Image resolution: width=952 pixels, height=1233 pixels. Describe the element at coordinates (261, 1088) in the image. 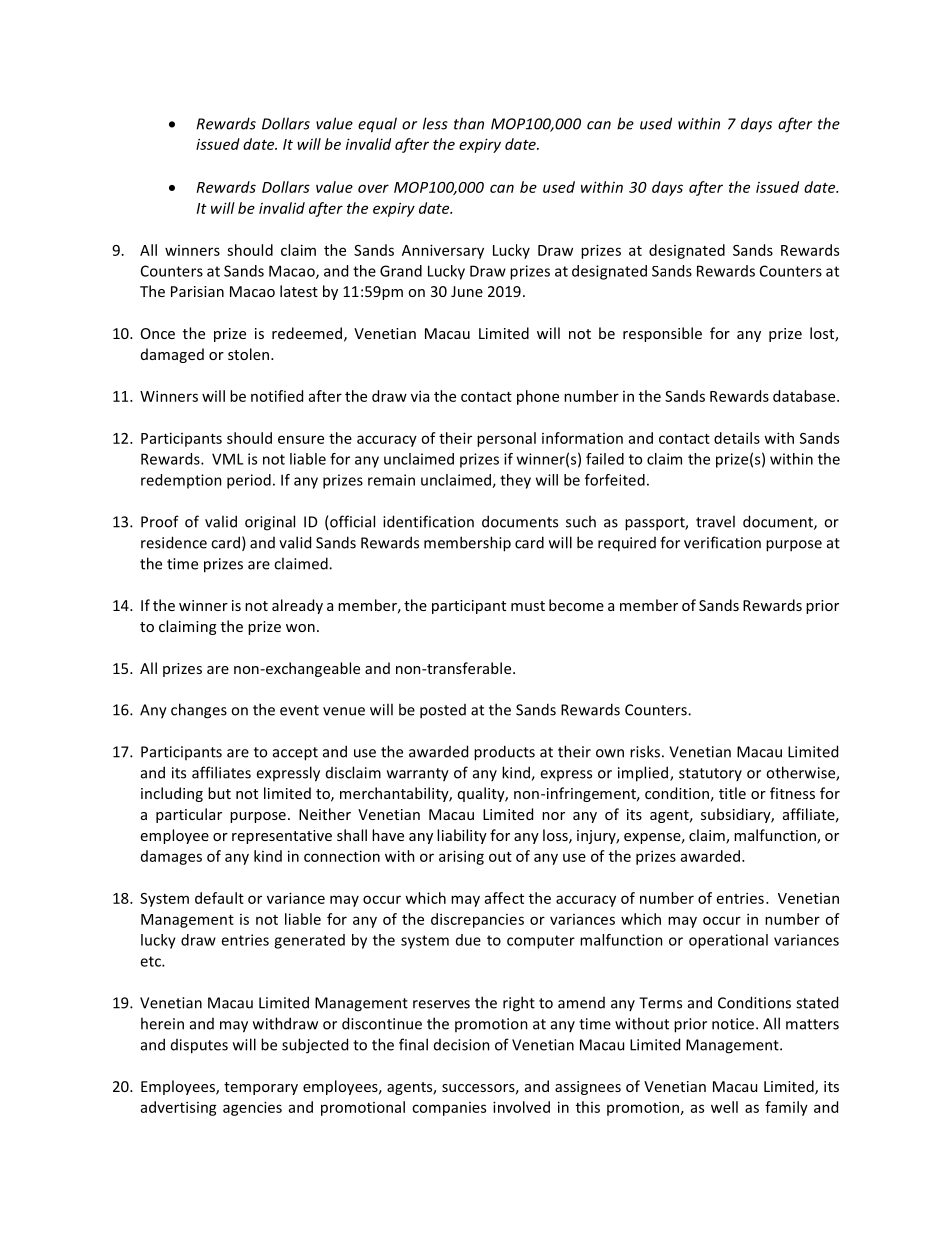

I see `temporary` at that location.
